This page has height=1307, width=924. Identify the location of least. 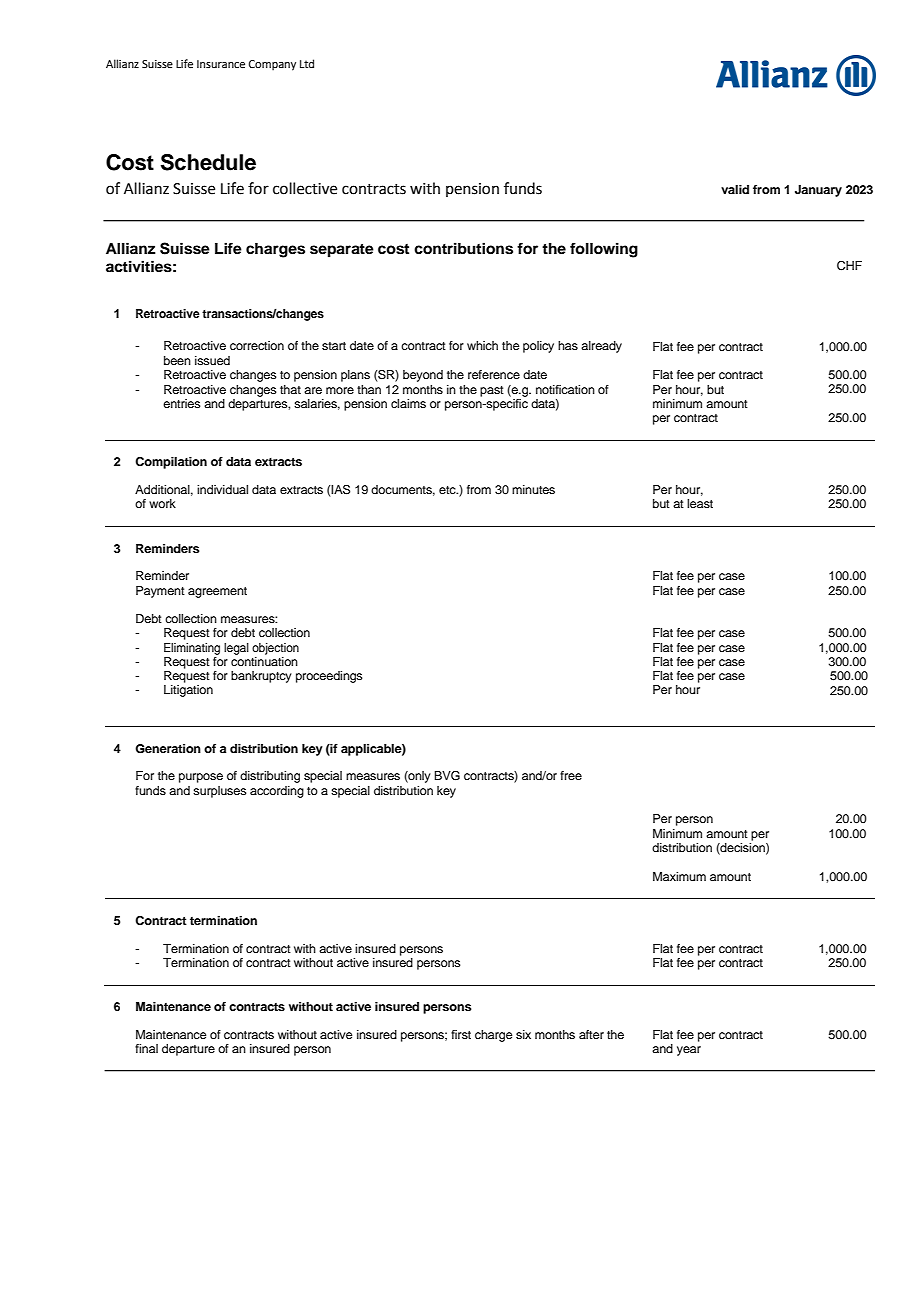
(700, 503).
